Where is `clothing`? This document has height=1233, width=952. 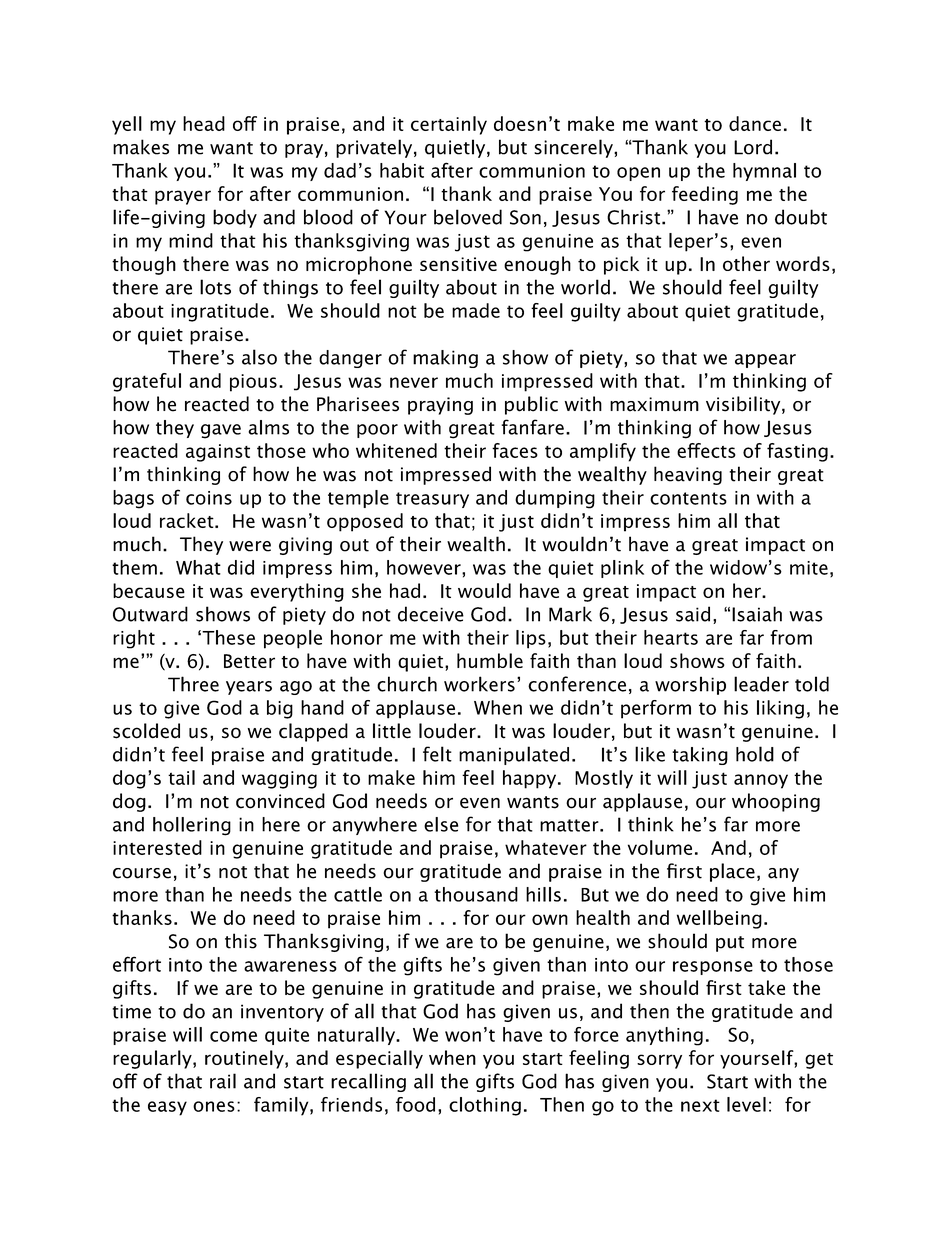
clothing is located at coordinates (485, 1106).
